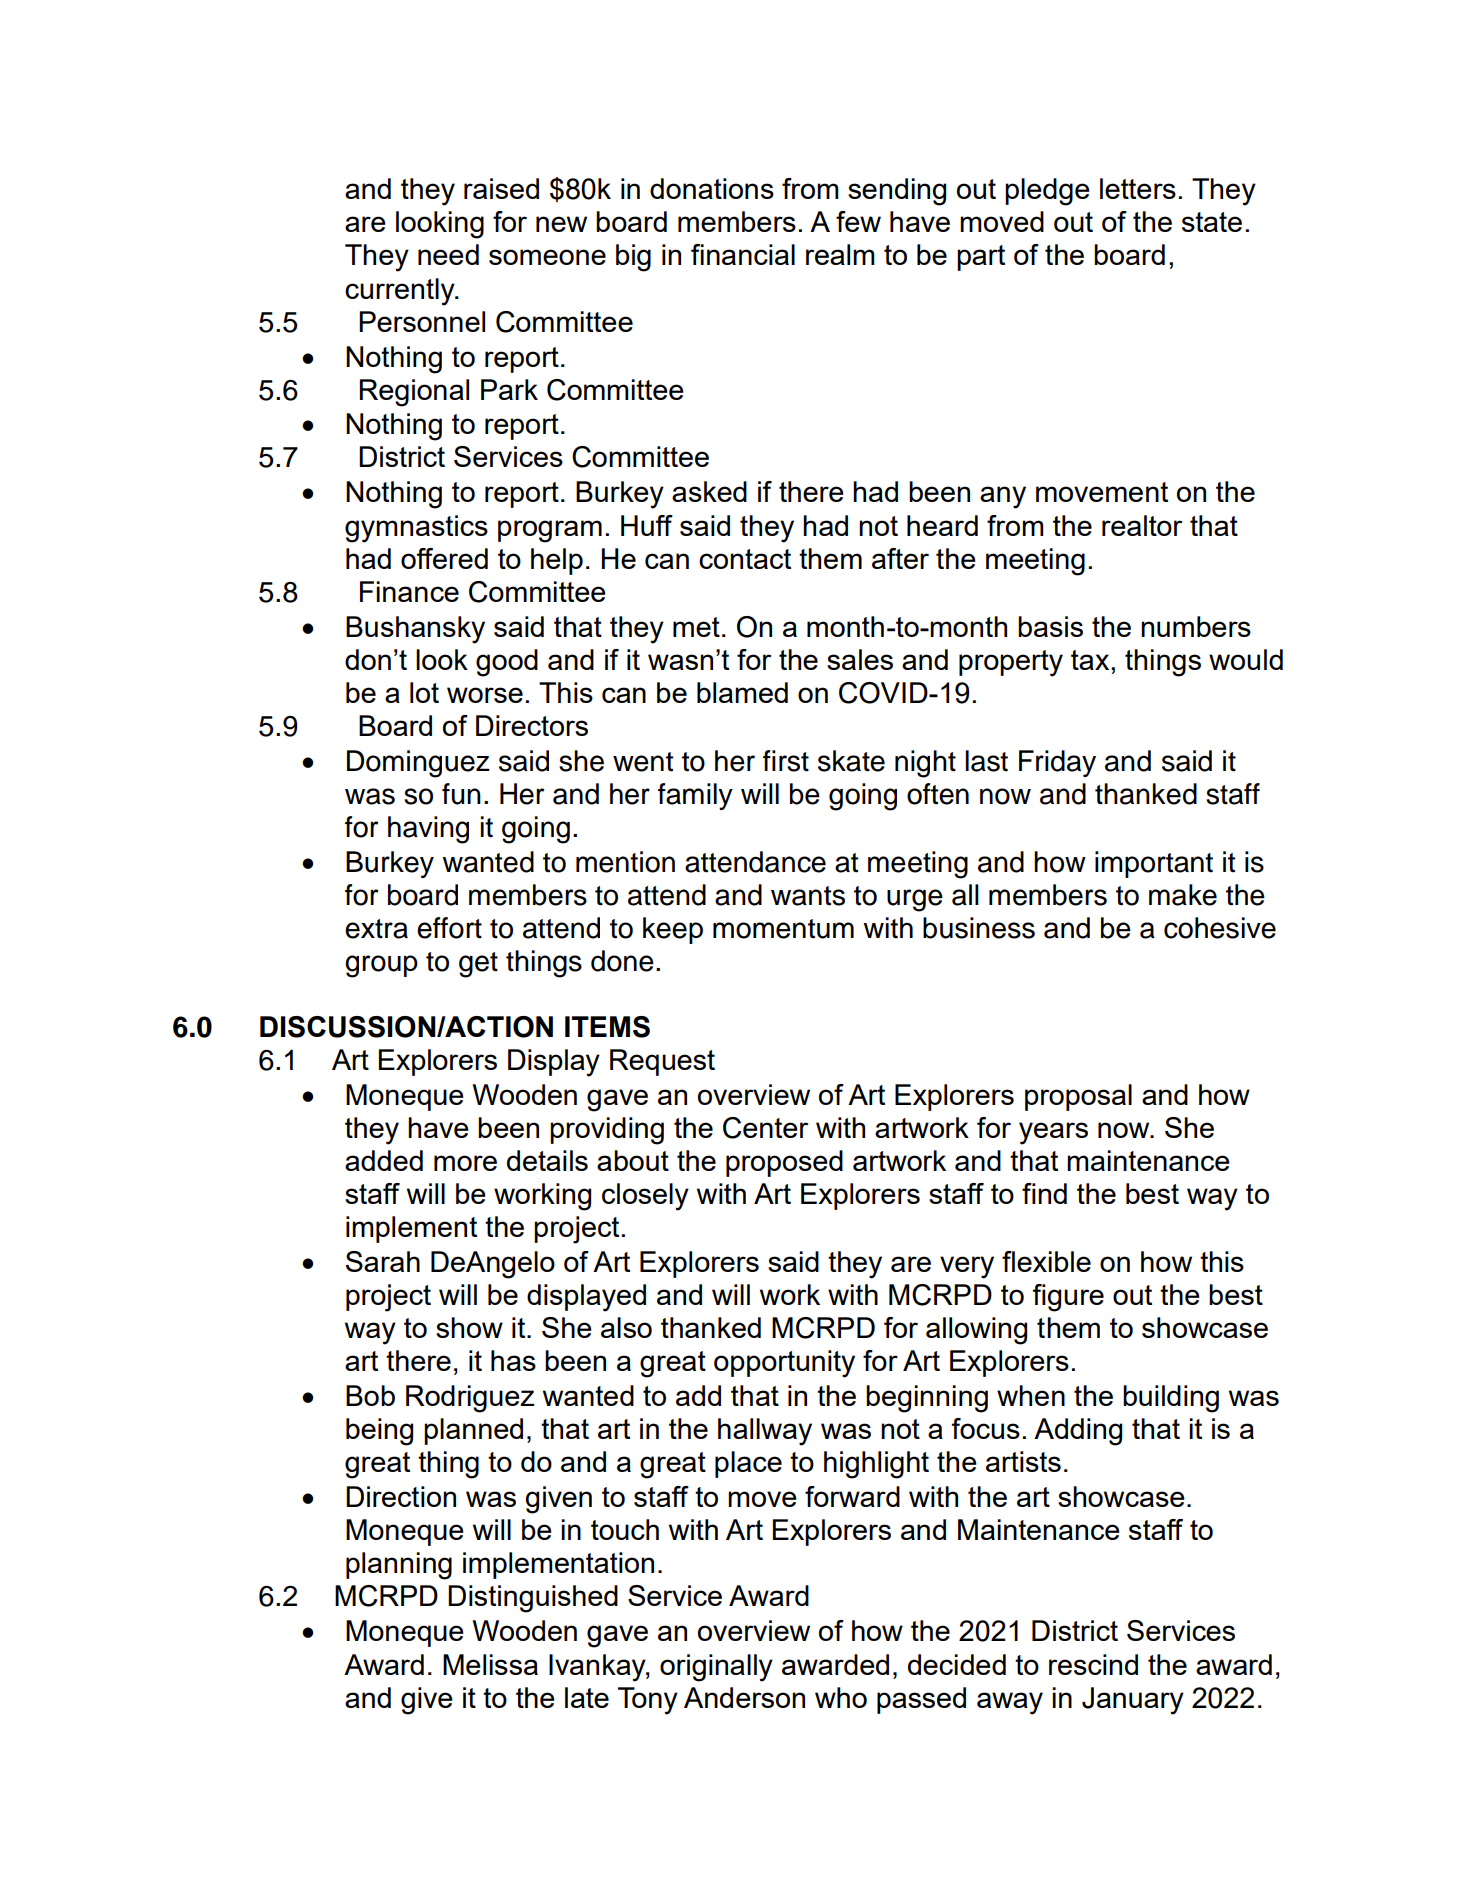  I want to click on need, so click(448, 254).
